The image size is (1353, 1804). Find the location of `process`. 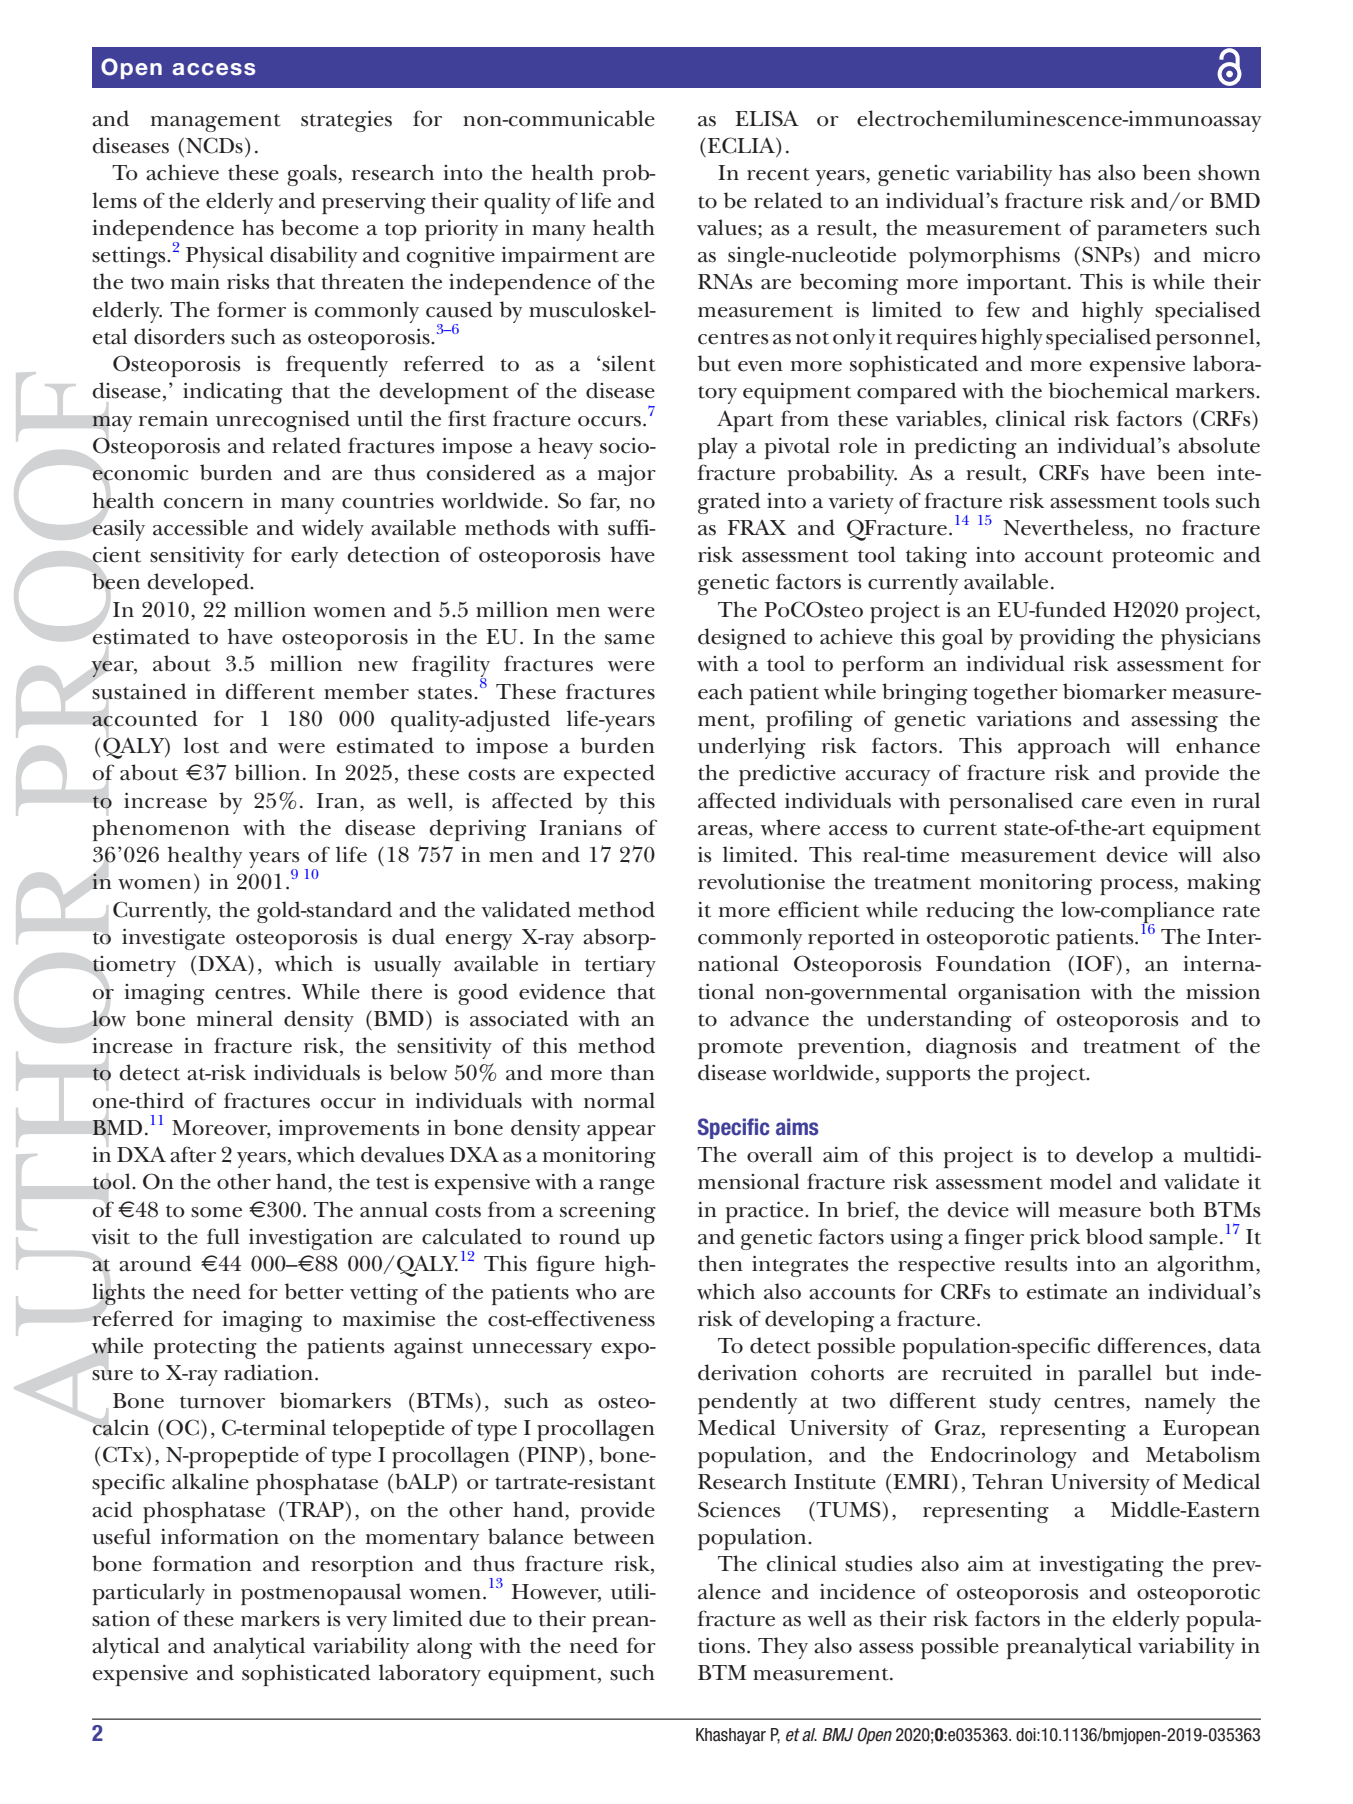

process is located at coordinates (1137, 887).
